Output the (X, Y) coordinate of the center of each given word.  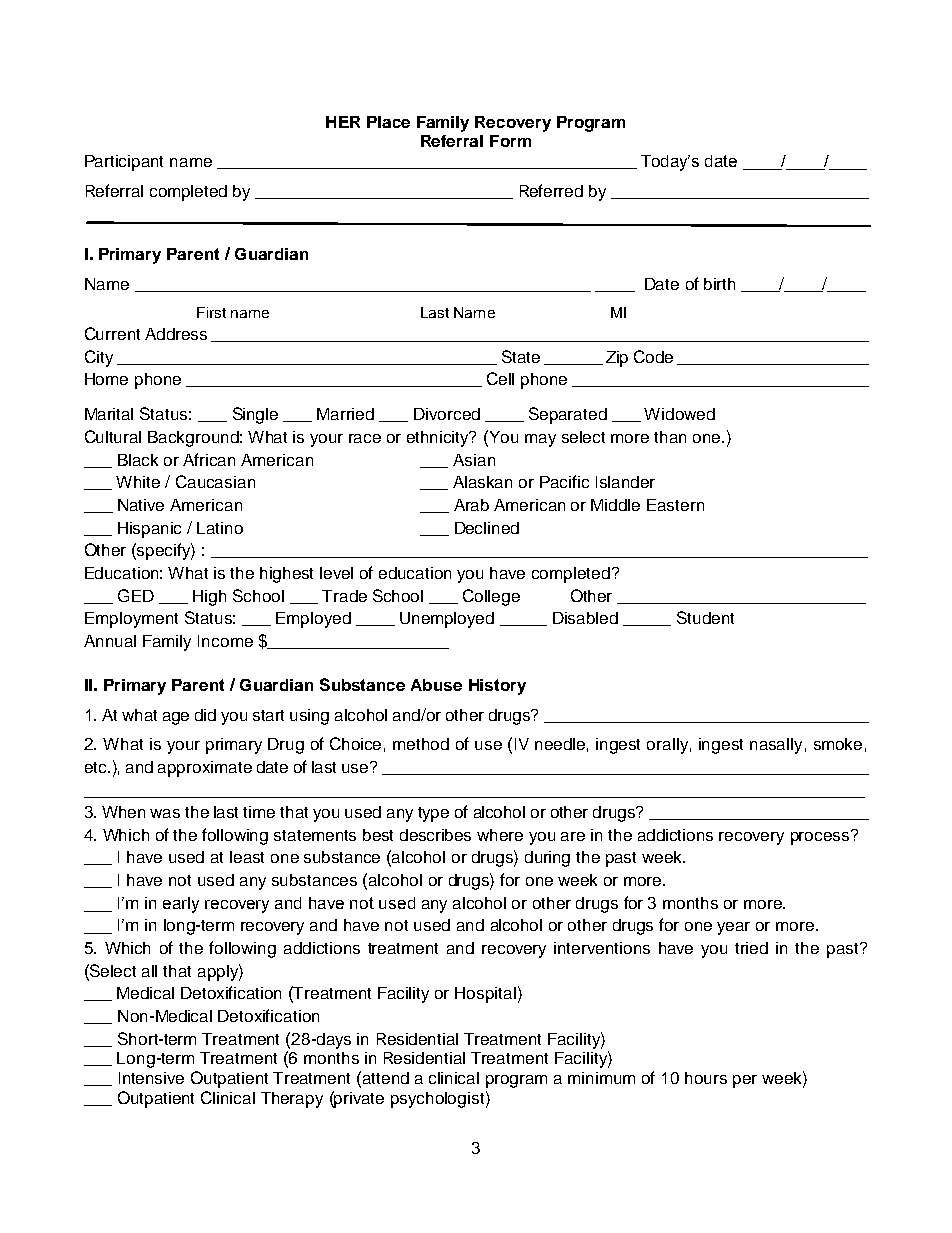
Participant (124, 163)
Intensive (151, 1078)
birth (719, 284)
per (745, 1081)
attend (386, 1078)
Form (510, 141)
